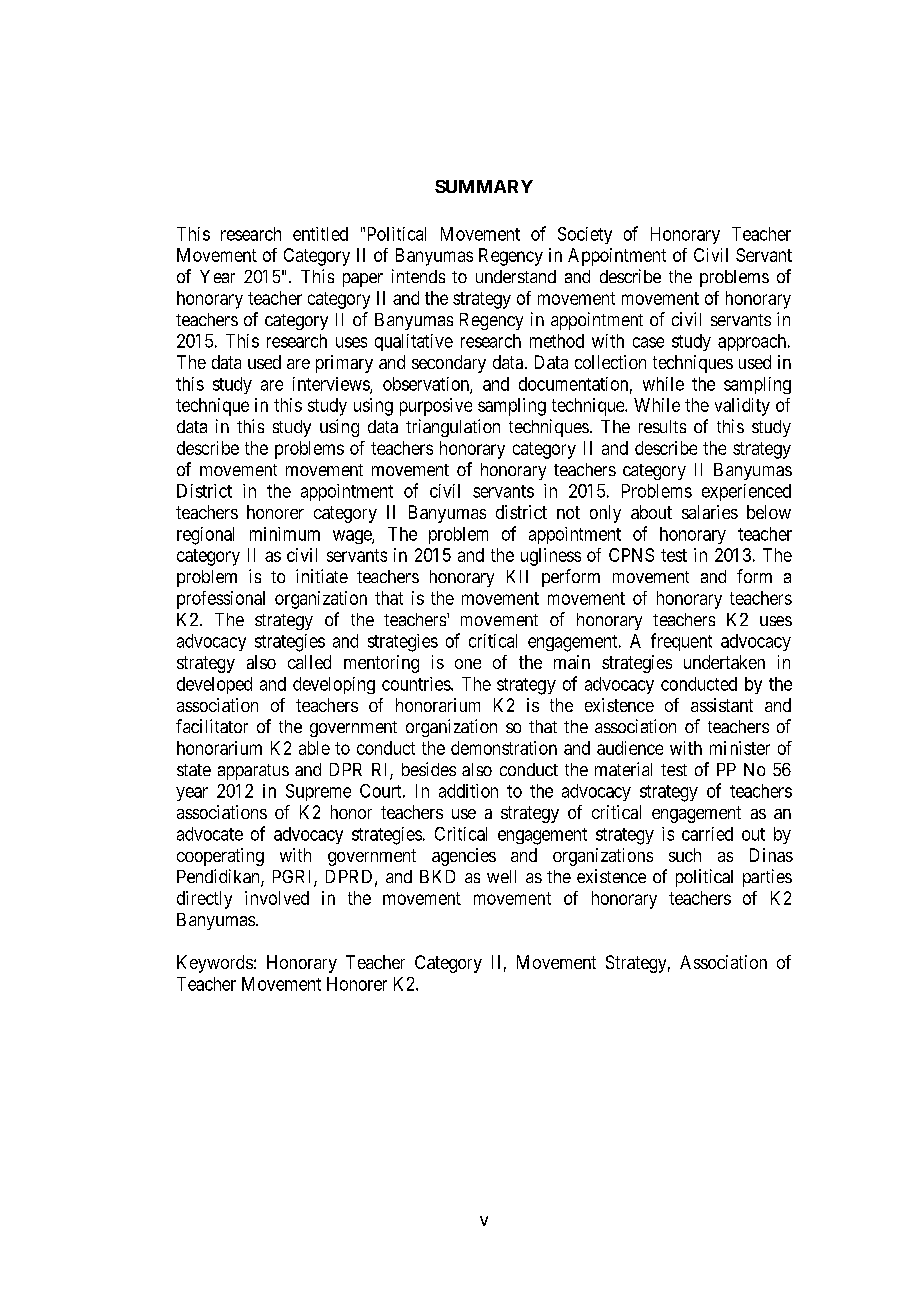  What do you see at coordinates (722, 705) in the document?
I see `assistant` at bounding box center [722, 705].
